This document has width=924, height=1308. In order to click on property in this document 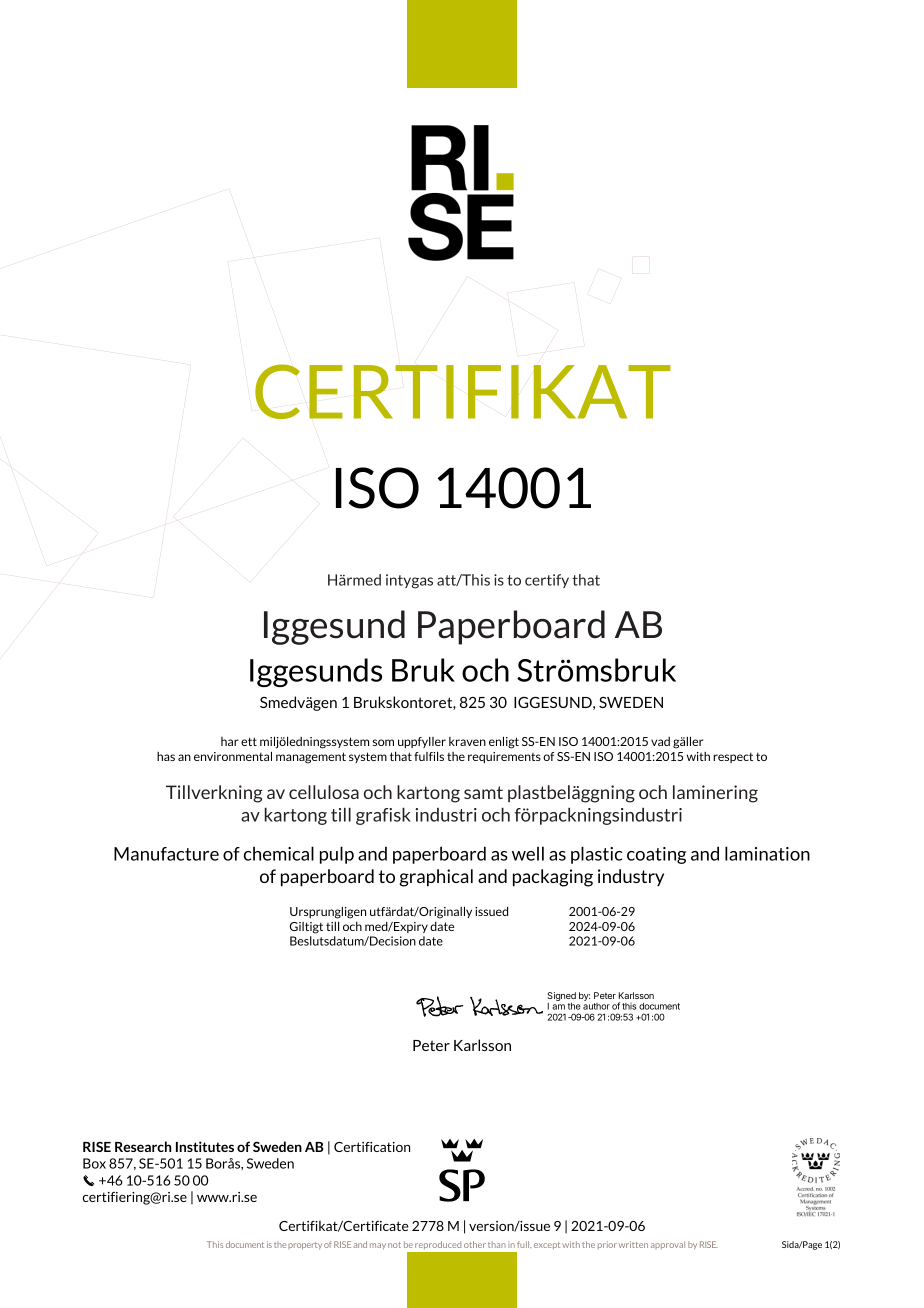, I will do `click(305, 1246)`.
